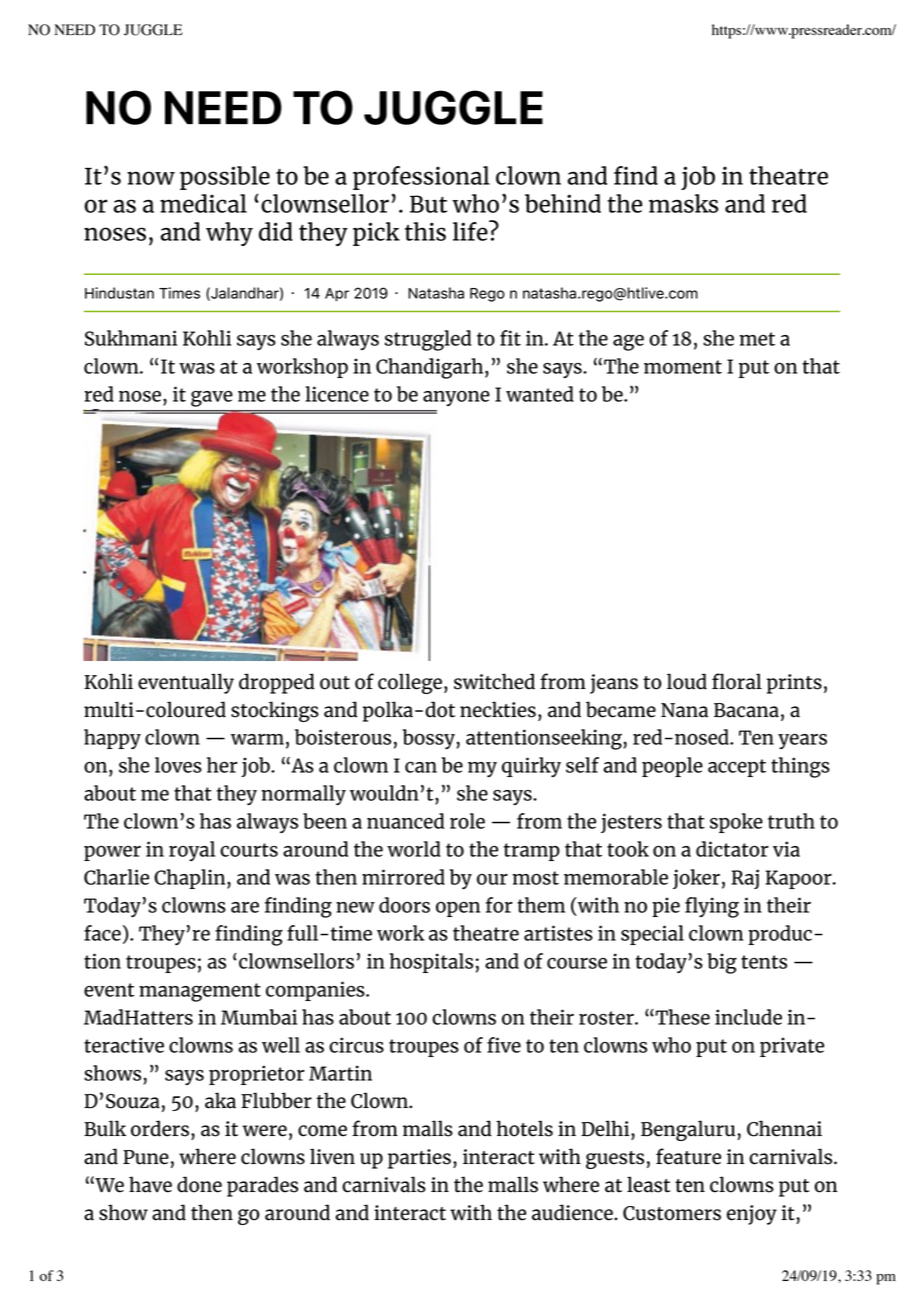 The width and height of the page is (924, 1308). I want to click on But, so click(428, 204).
